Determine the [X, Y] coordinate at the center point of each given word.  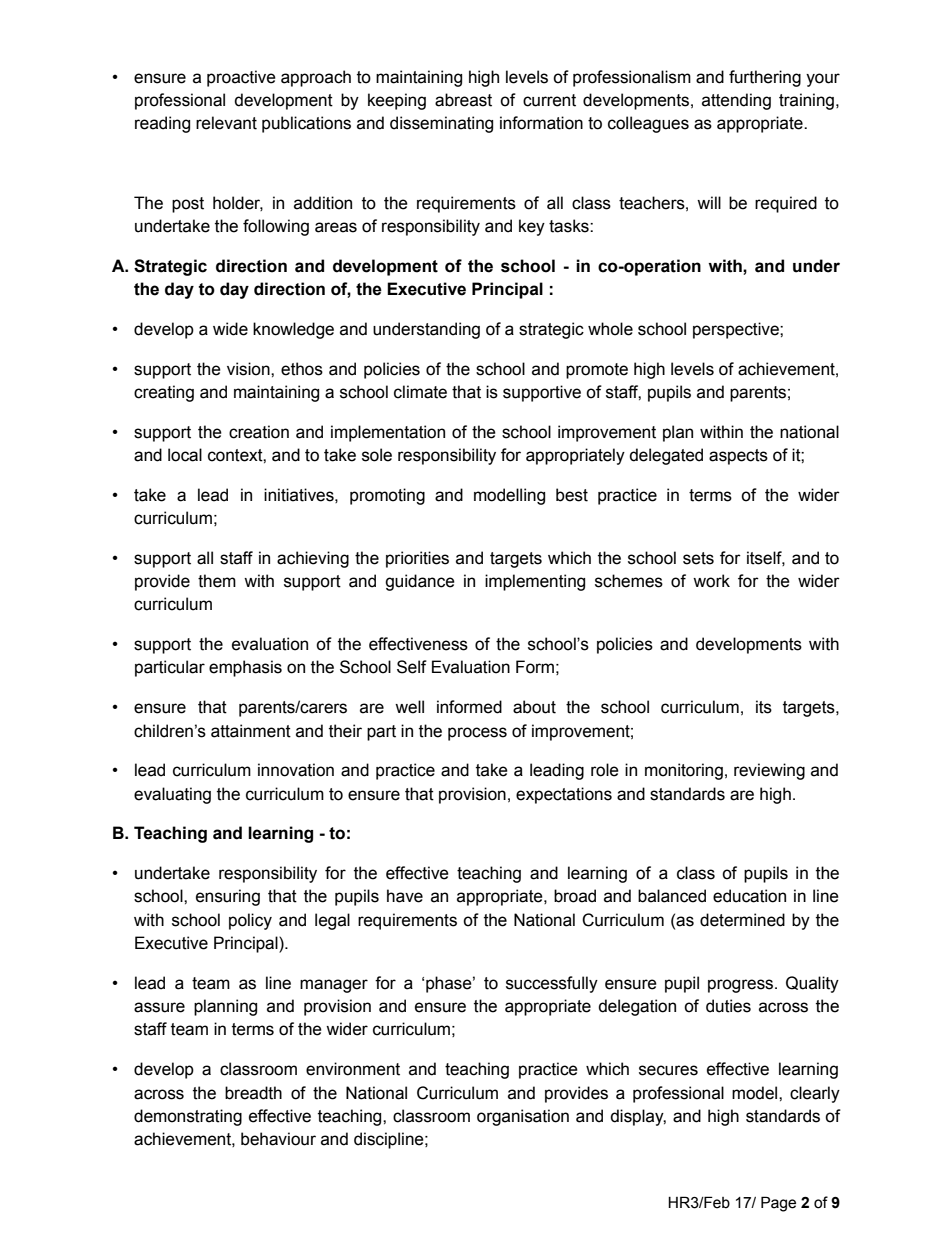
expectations [564, 795]
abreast [463, 100]
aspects [738, 457]
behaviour [278, 1139]
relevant [226, 123]
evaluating [172, 795]
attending [736, 101]
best [572, 495]
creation [259, 432]
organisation [523, 1117]
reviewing [769, 771]
